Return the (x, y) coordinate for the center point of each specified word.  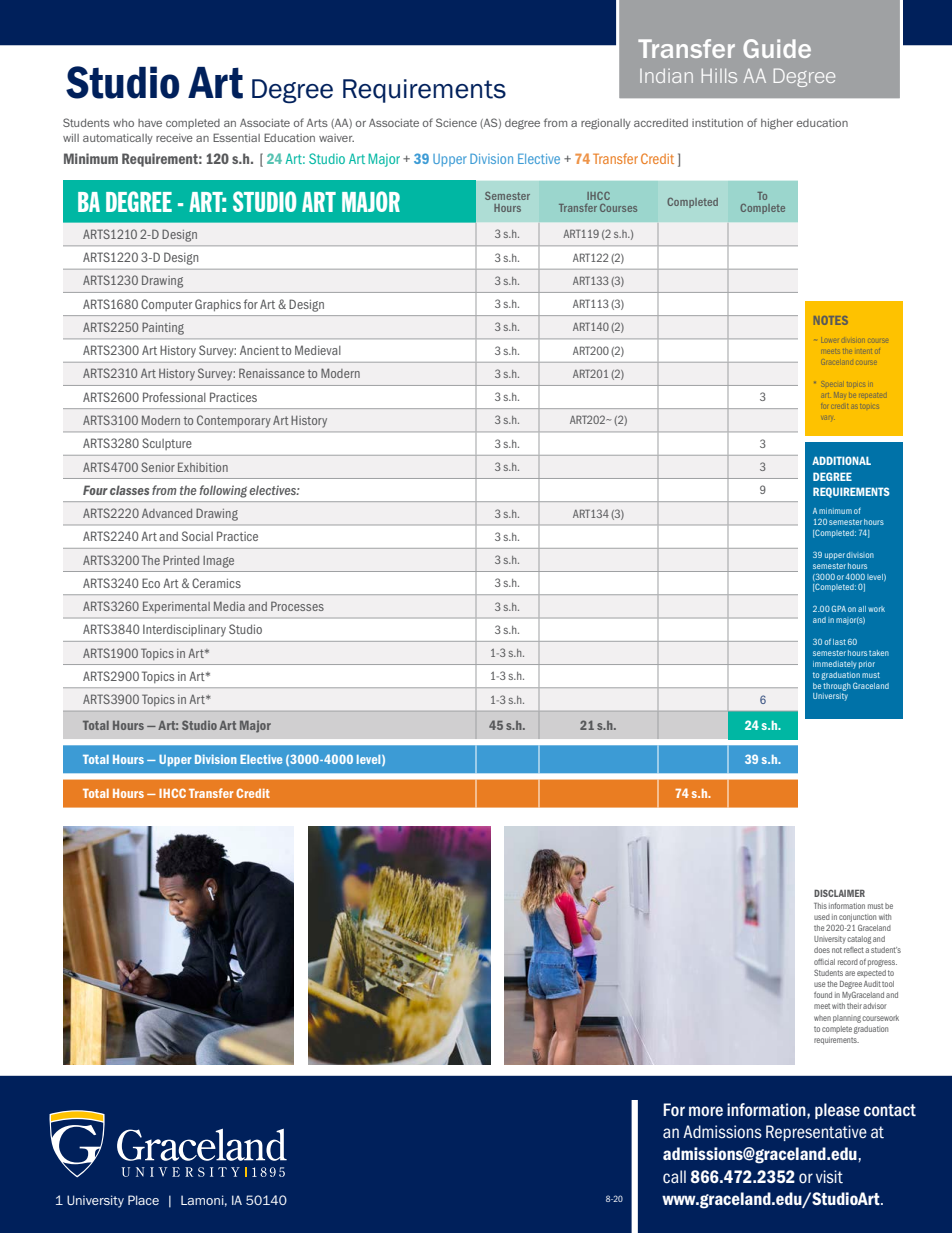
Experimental (176, 607)
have (150, 123)
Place (143, 1200)
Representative (816, 1133)
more (706, 1111)
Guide (777, 48)
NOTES (831, 320)
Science (456, 122)
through (837, 687)
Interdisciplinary (184, 630)
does (822, 950)
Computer (166, 305)
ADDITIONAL (841, 460)
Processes (297, 606)
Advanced (167, 513)
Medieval (318, 350)
